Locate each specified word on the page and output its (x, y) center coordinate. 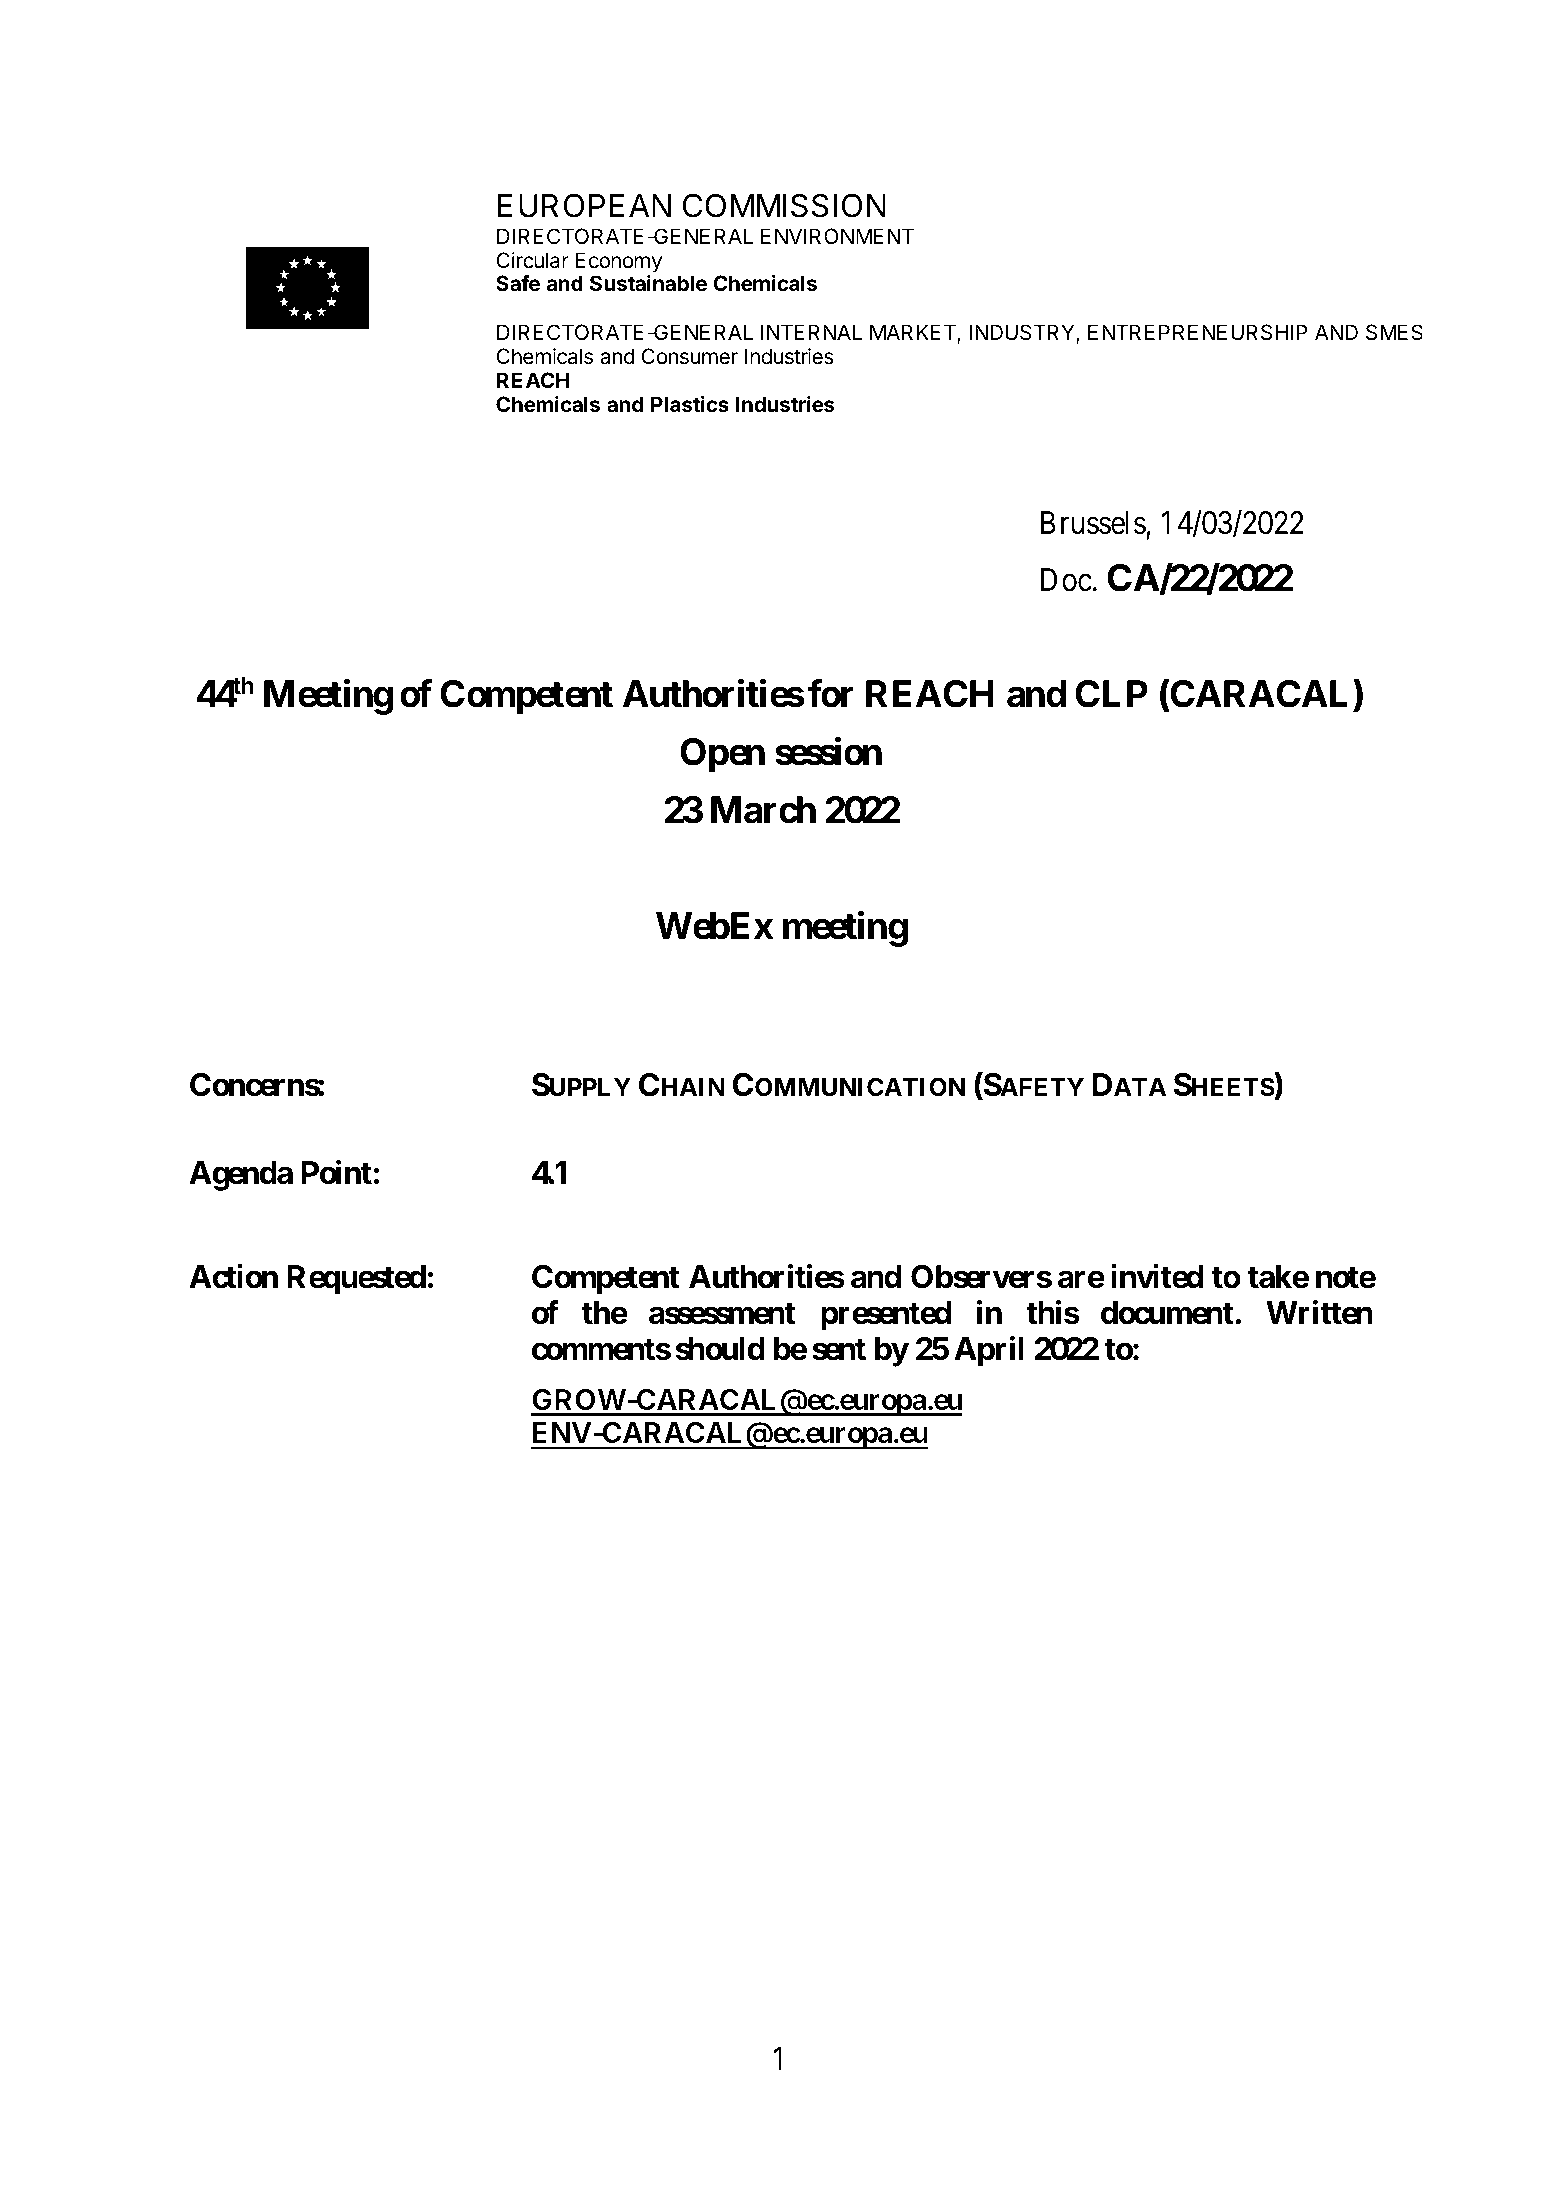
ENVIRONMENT (837, 236)
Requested (356, 1280)
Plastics (690, 404)
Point (337, 1172)
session (828, 752)
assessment (722, 1313)
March (763, 810)
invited (1157, 1276)
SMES (1394, 332)
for (831, 694)
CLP (1111, 694)
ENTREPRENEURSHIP (1197, 332)
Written (1319, 1312)
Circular (532, 260)
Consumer (689, 356)
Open (722, 755)
